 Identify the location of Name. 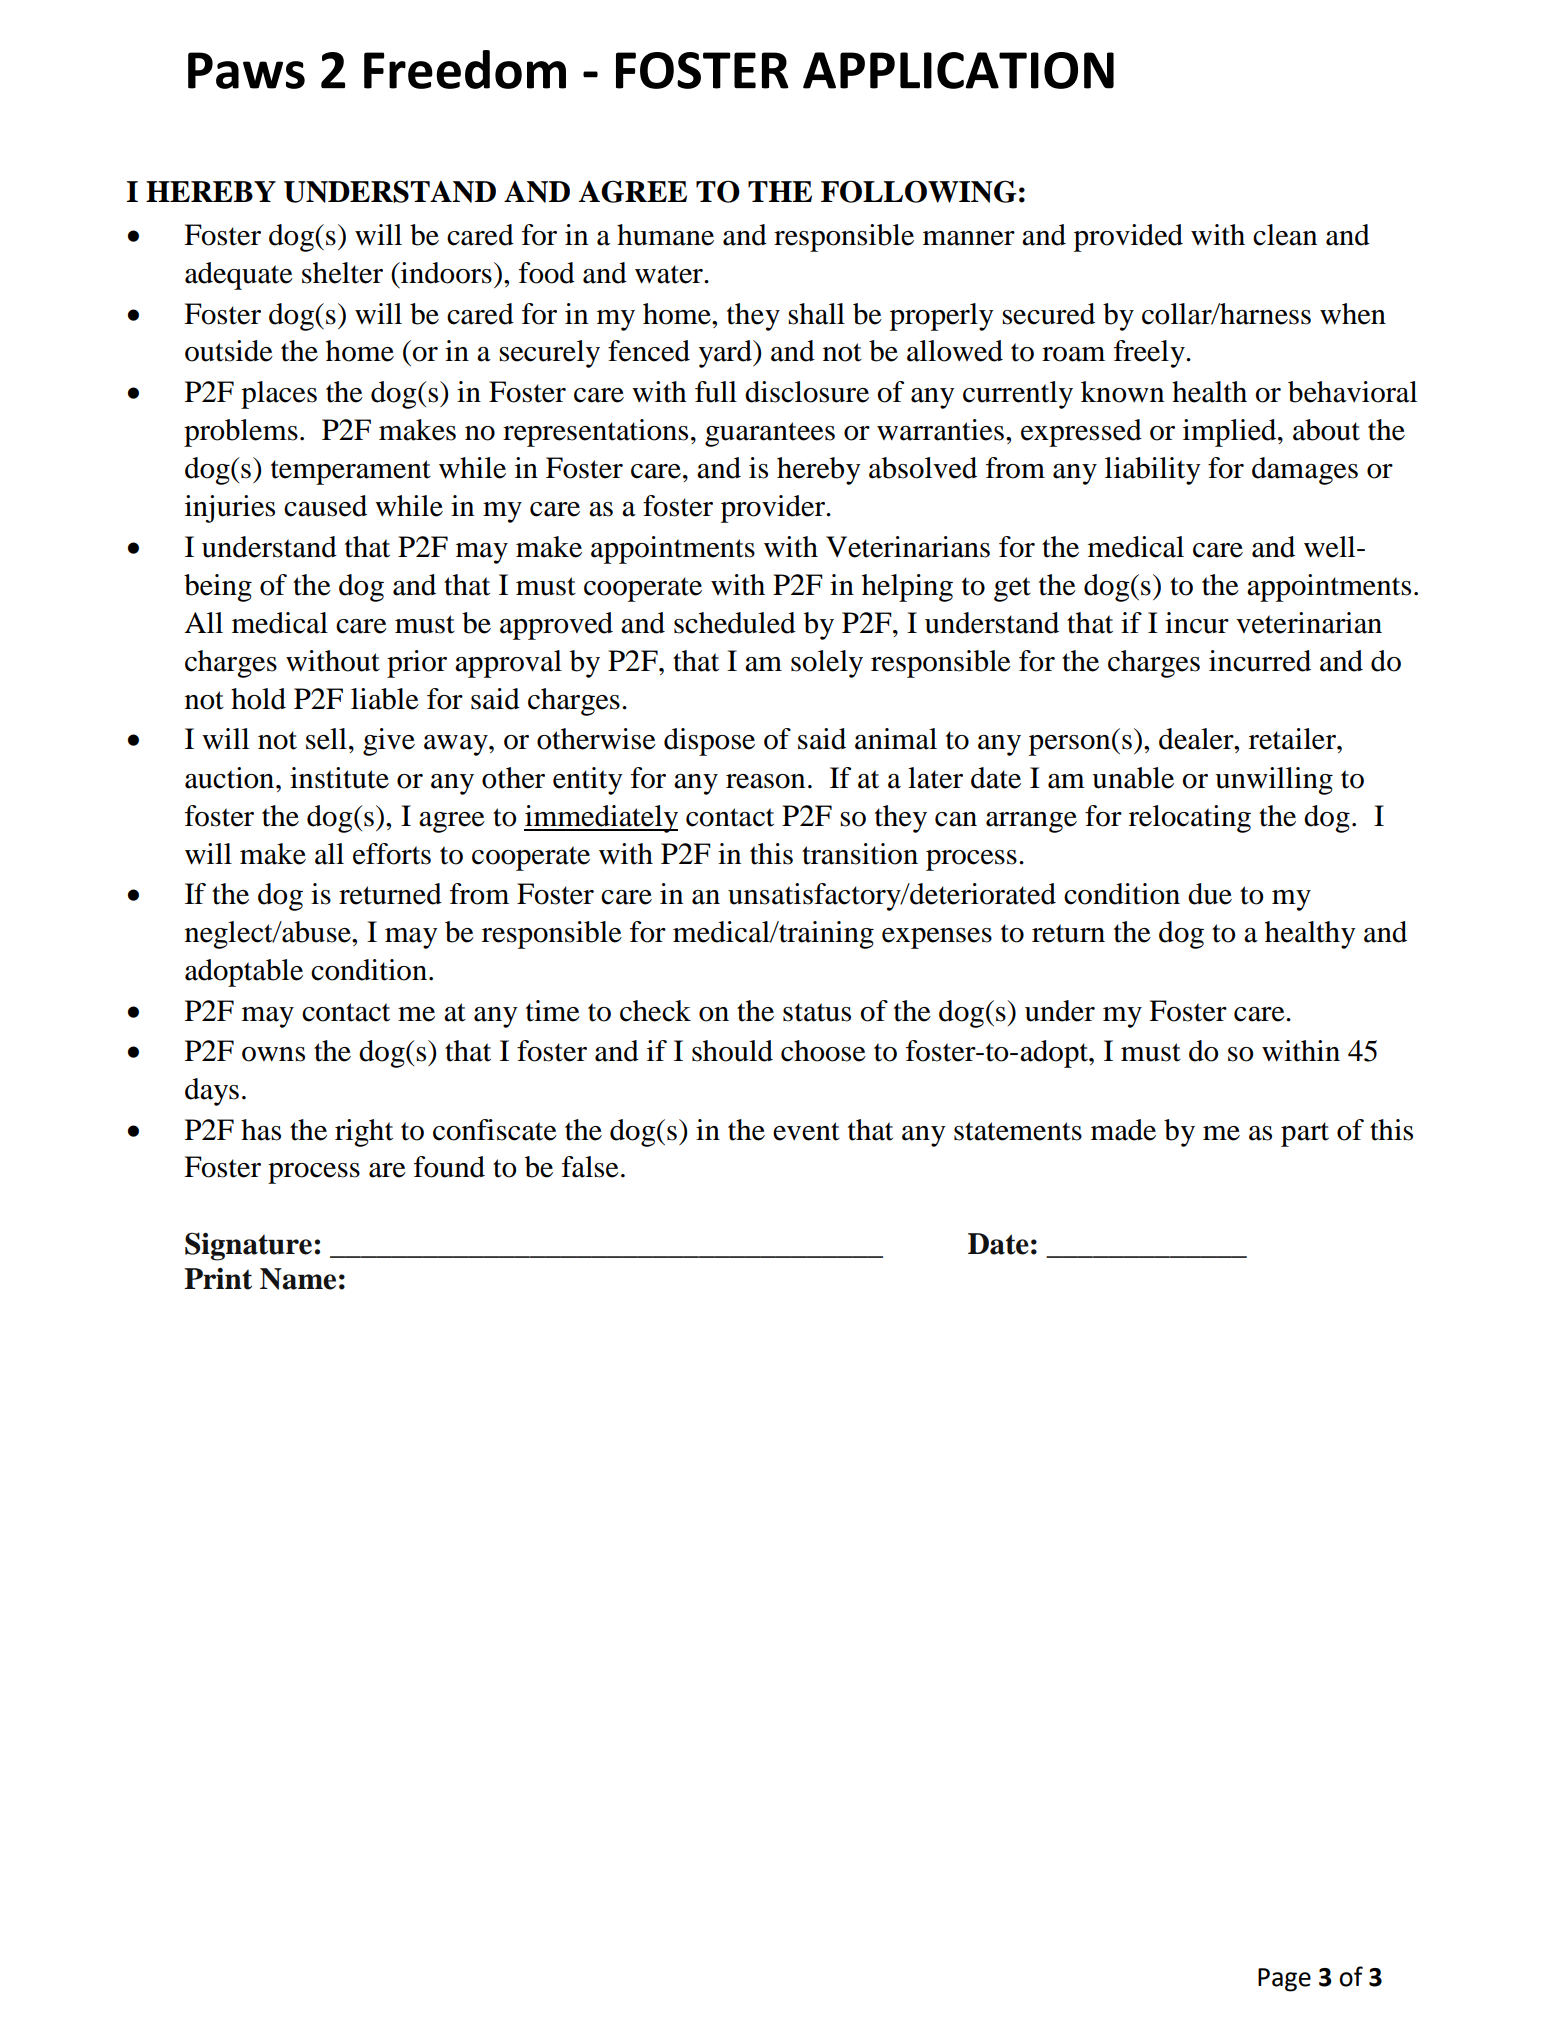
(298, 1279).
